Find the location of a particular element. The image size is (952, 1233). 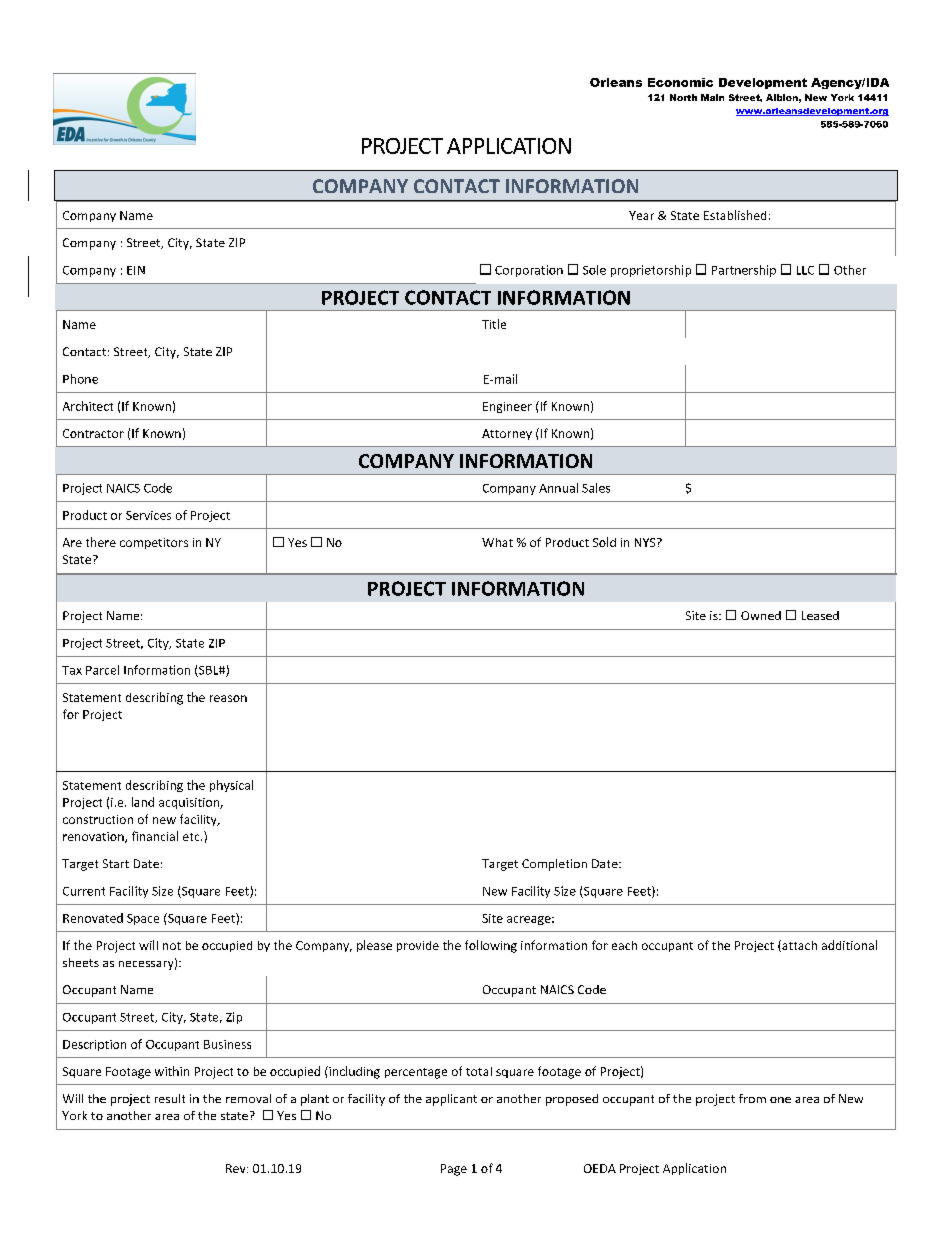

Engineer is located at coordinates (507, 407).
